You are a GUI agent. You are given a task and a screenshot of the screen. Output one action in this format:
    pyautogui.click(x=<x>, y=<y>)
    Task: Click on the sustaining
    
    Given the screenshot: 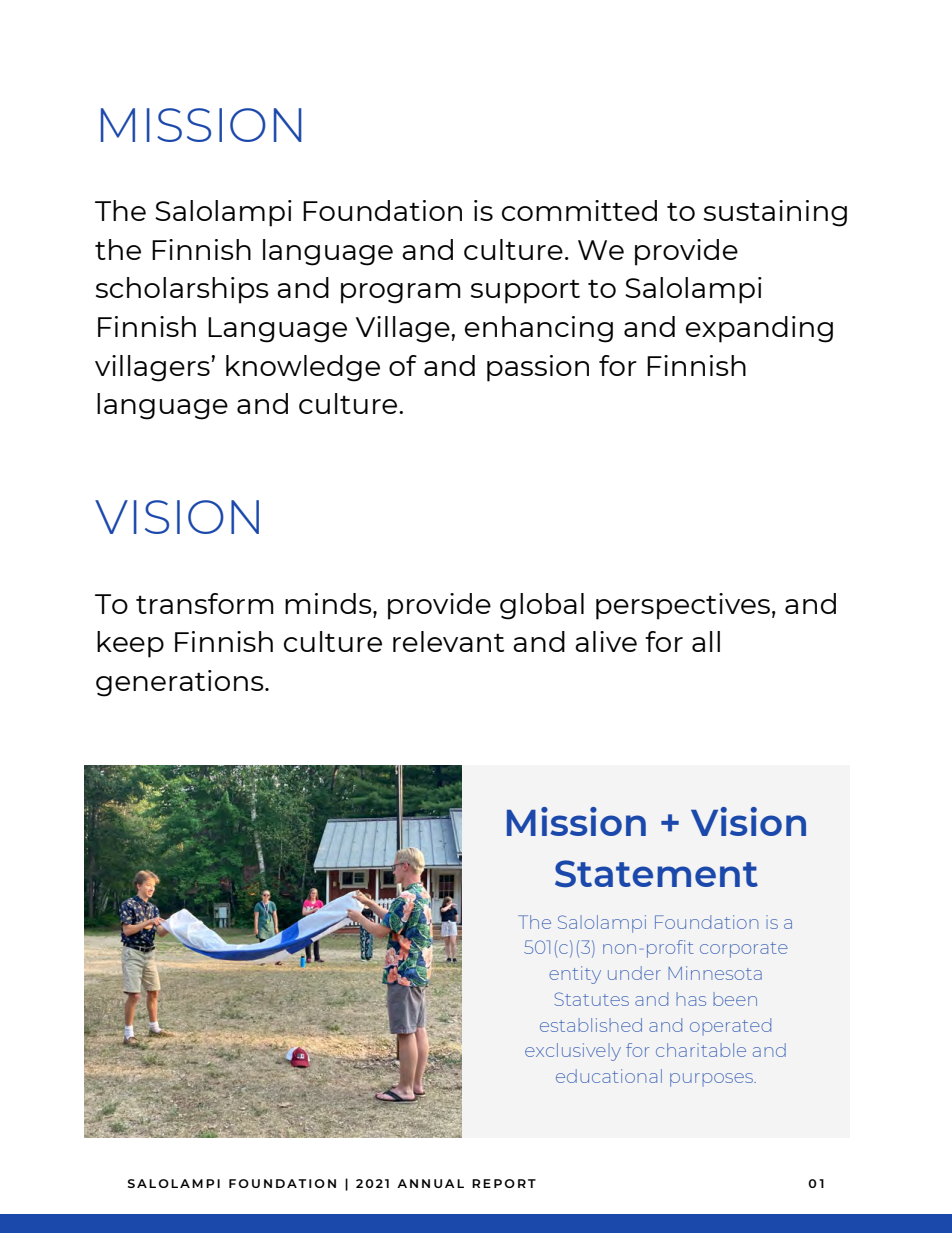 What is the action you would take?
    pyautogui.click(x=775, y=213)
